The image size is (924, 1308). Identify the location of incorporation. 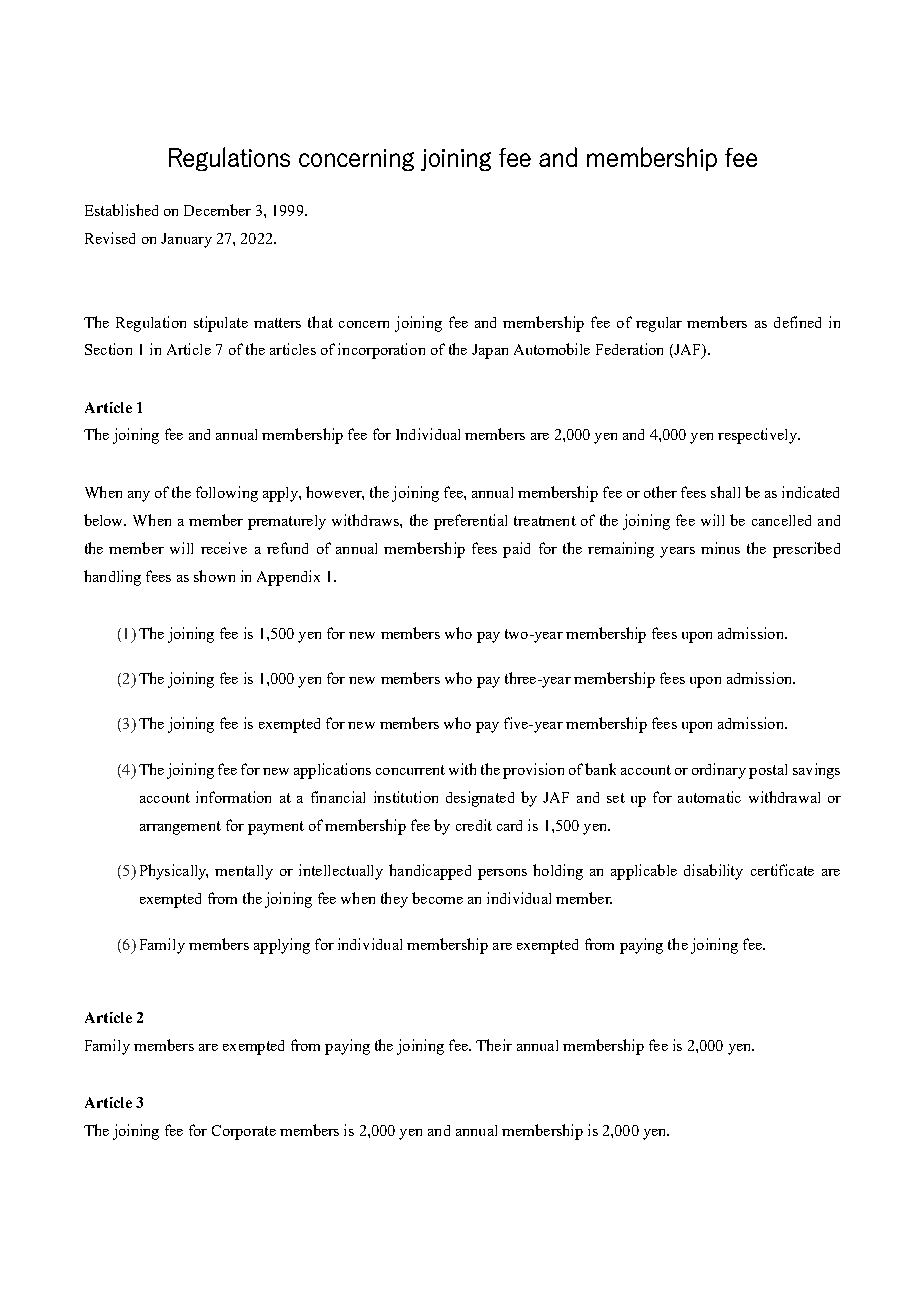
(381, 351).
